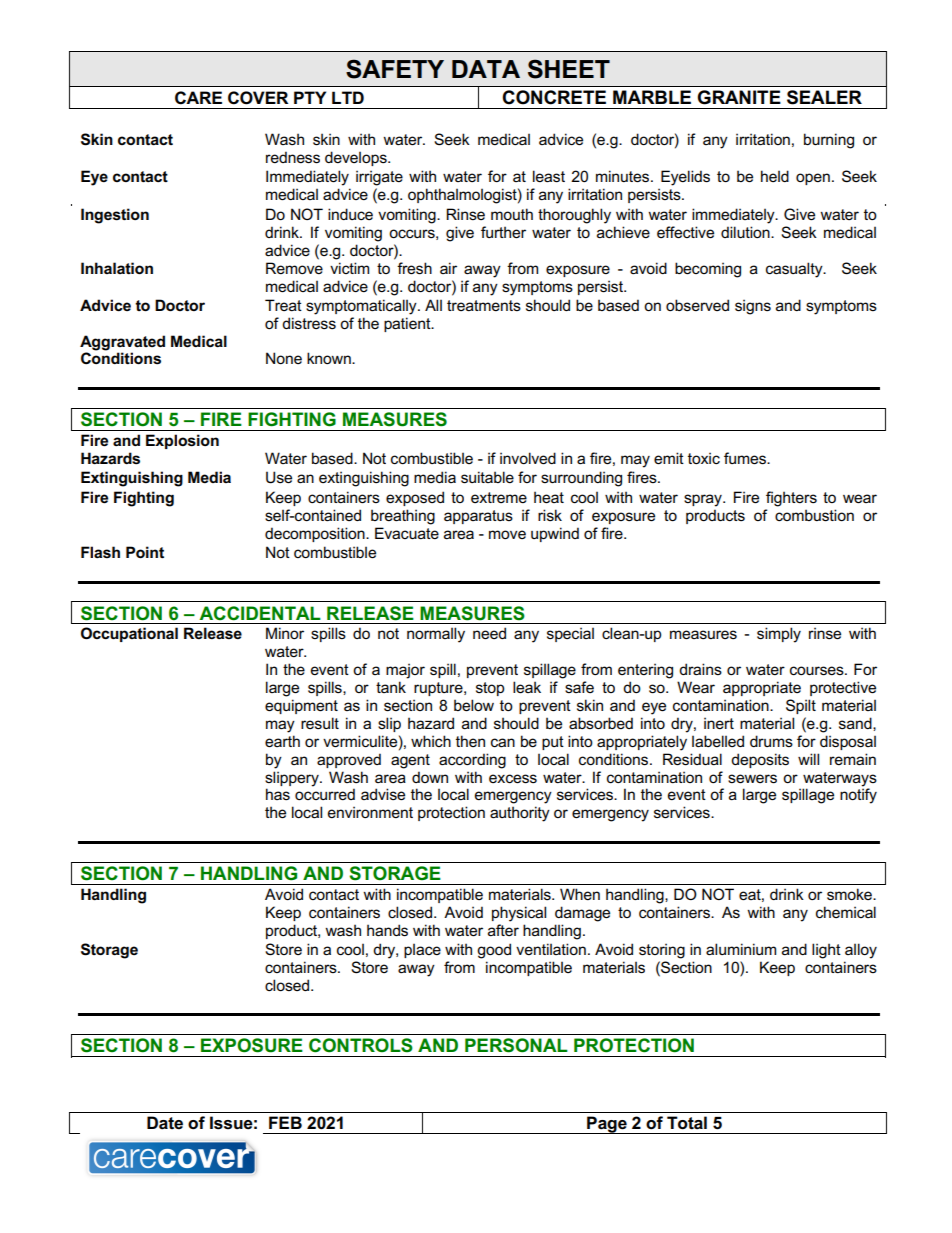  I want to click on patient, so click(408, 324).
